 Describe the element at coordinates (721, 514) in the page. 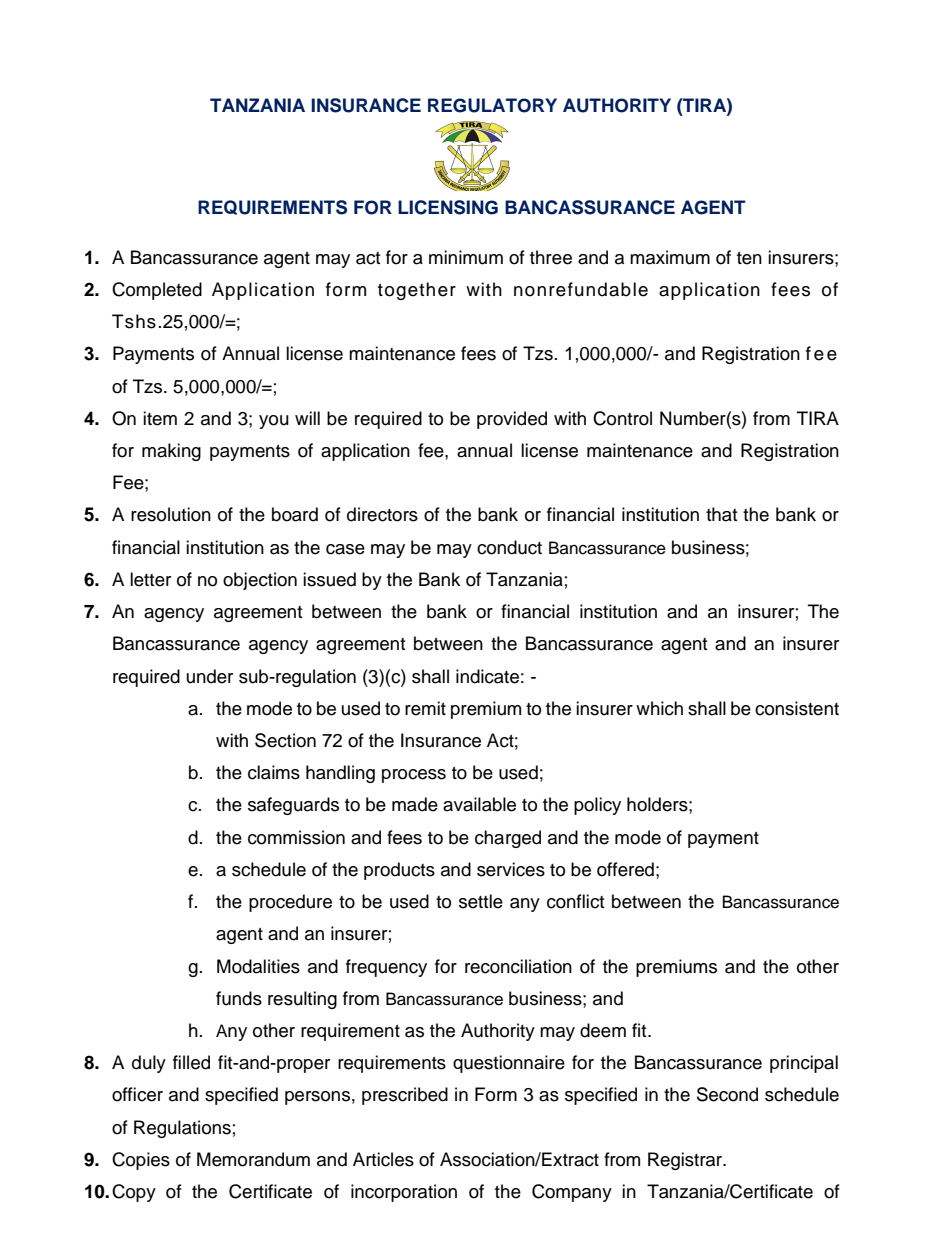

I see `that` at that location.
